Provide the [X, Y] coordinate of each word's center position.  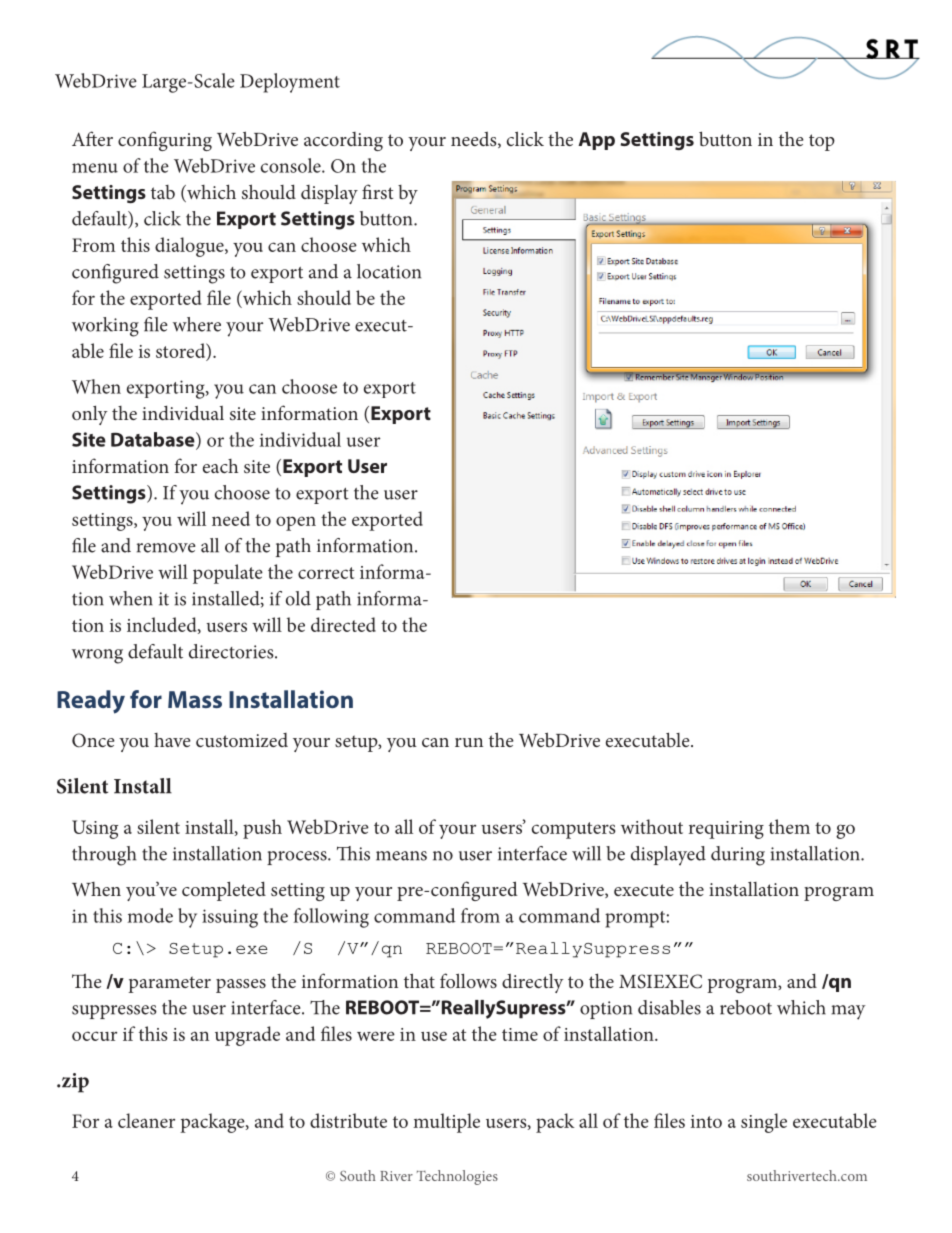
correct [326, 573]
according [343, 141]
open [296, 523]
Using [95, 829]
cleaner [146, 1120]
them [789, 826]
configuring [165, 141]
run [469, 742]
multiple [446, 1123]
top [822, 142]
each [220, 466]
